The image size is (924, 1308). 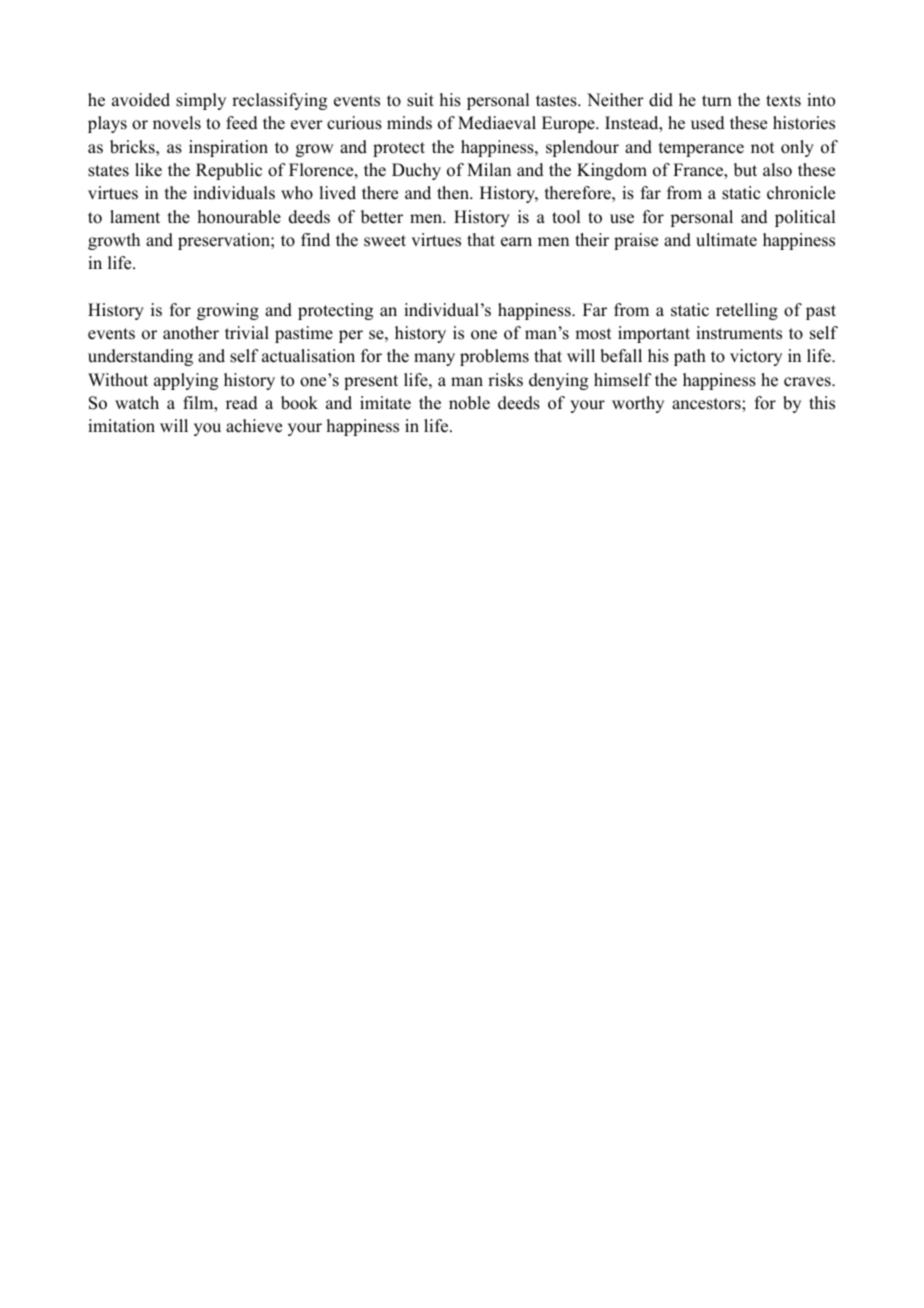 I want to click on ultimate, so click(x=726, y=240).
